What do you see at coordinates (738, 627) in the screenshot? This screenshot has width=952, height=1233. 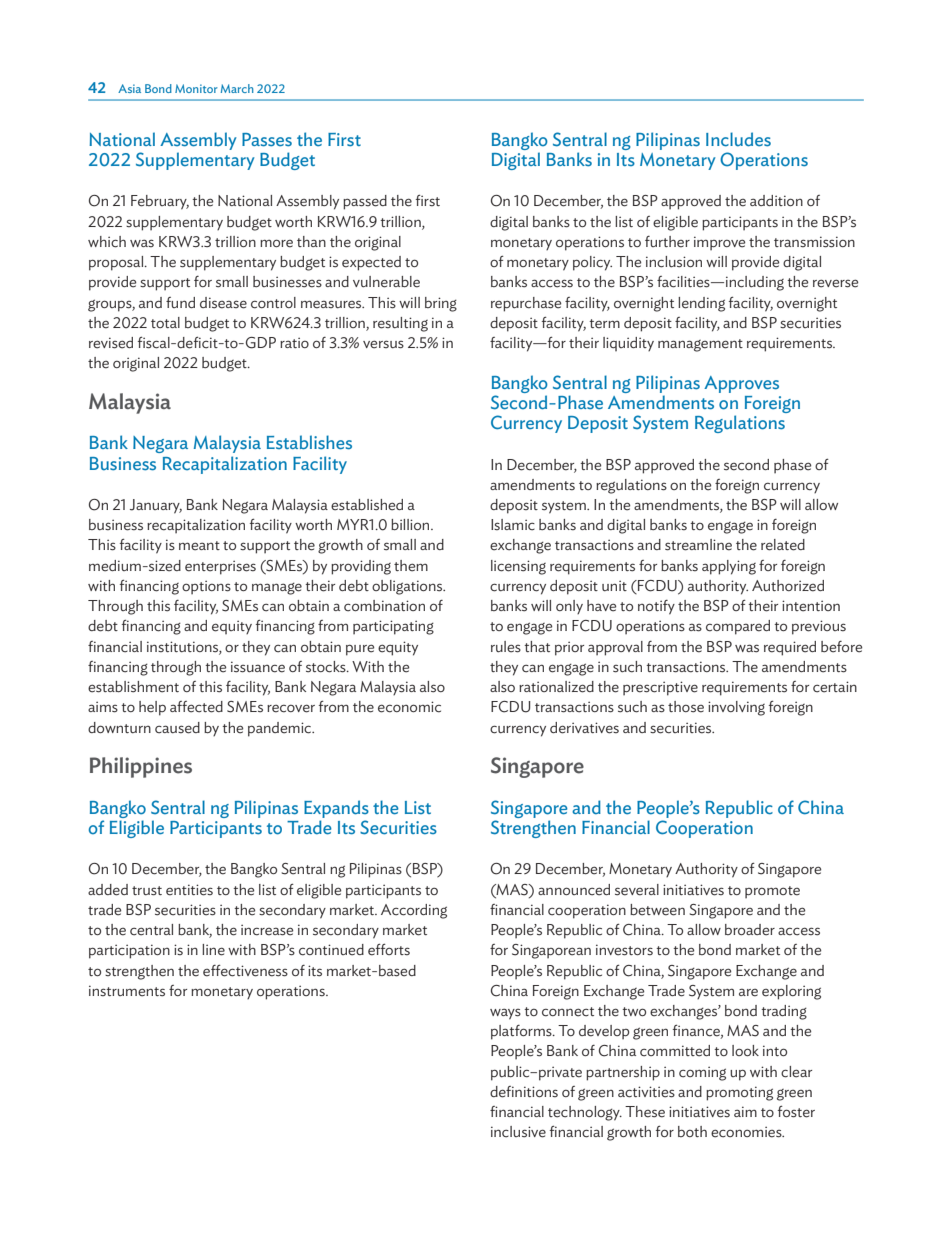 I see `compared` at bounding box center [738, 627].
